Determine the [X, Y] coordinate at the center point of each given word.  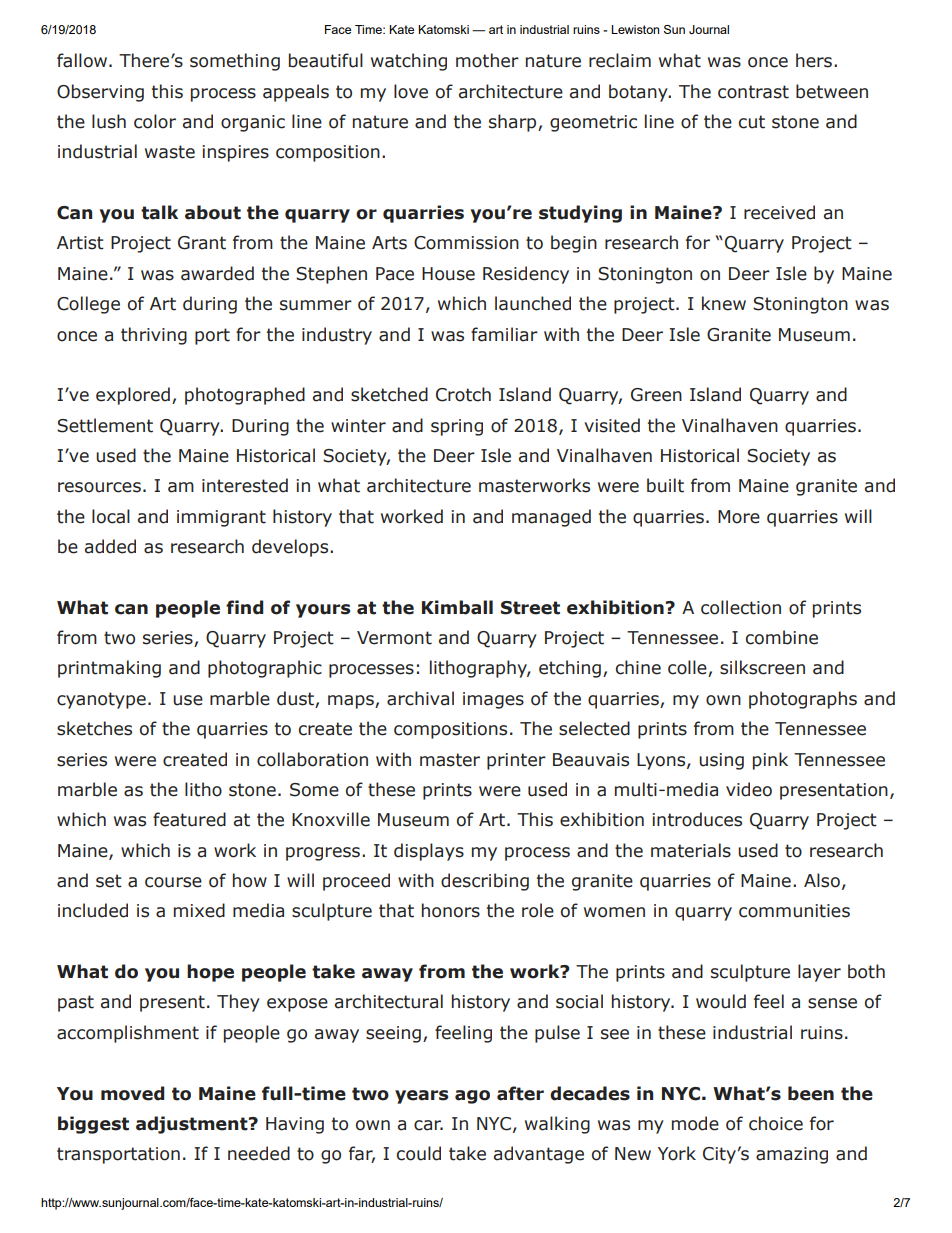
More [739, 517]
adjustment [193, 1125]
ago [472, 1097]
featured [189, 819]
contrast [753, 92]
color [155, 121]
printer [516, 761]
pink [770, 761]
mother [487, 60]
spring [457, 427]
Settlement [105, 425]
